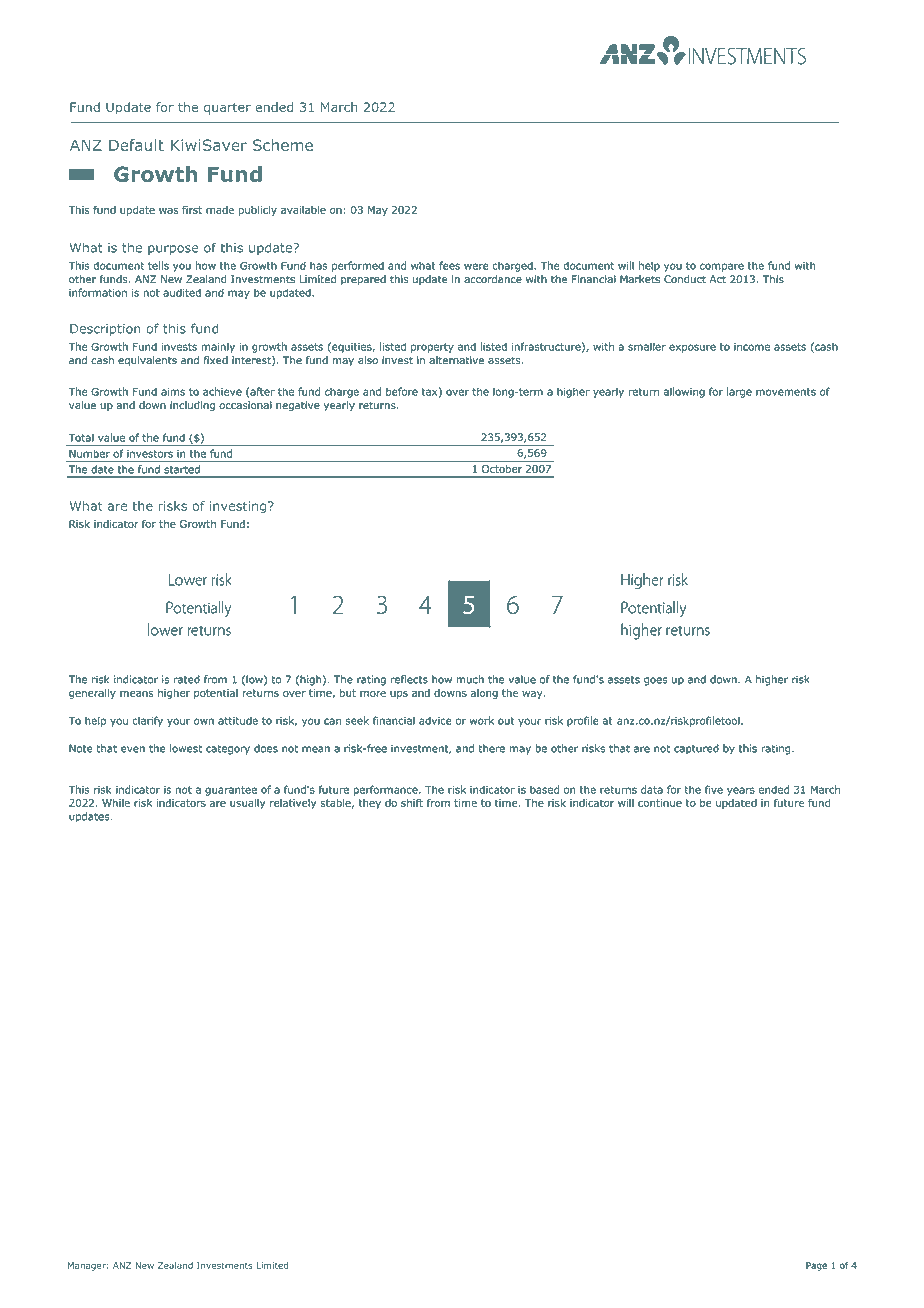 The image size is (924, 1308). What do you see at coordinates (248, 804) in the screenshot?
I see `usually` at bounding box center [248, 804].
